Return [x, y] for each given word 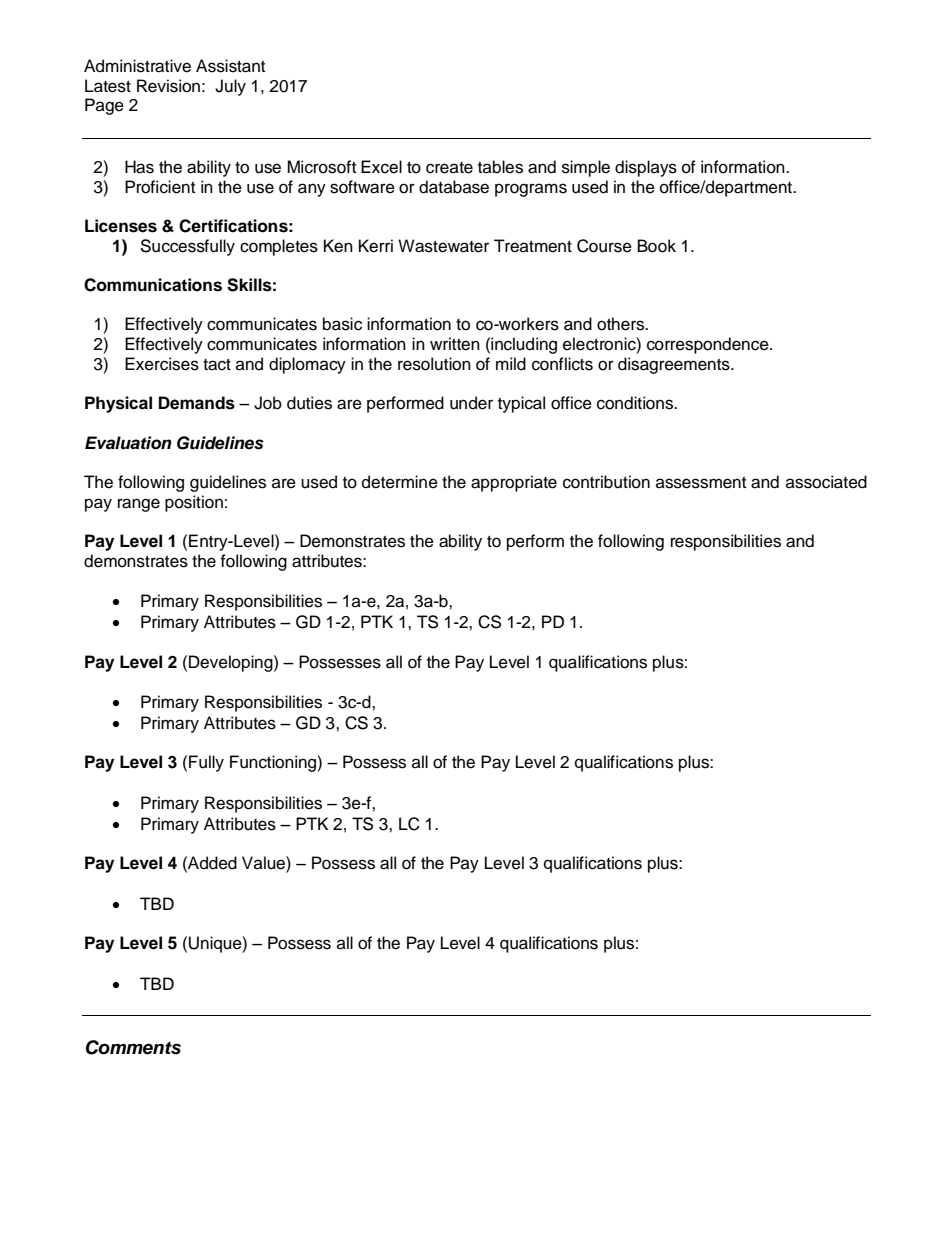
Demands [197, 403]
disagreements [675, 365]
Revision [168, 86]
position [194, 503]
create [449, 168]
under [471, 403]
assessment [701, 483]
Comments [133, 1047]
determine [400, 482]
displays [646, 168]
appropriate [514, 483]
